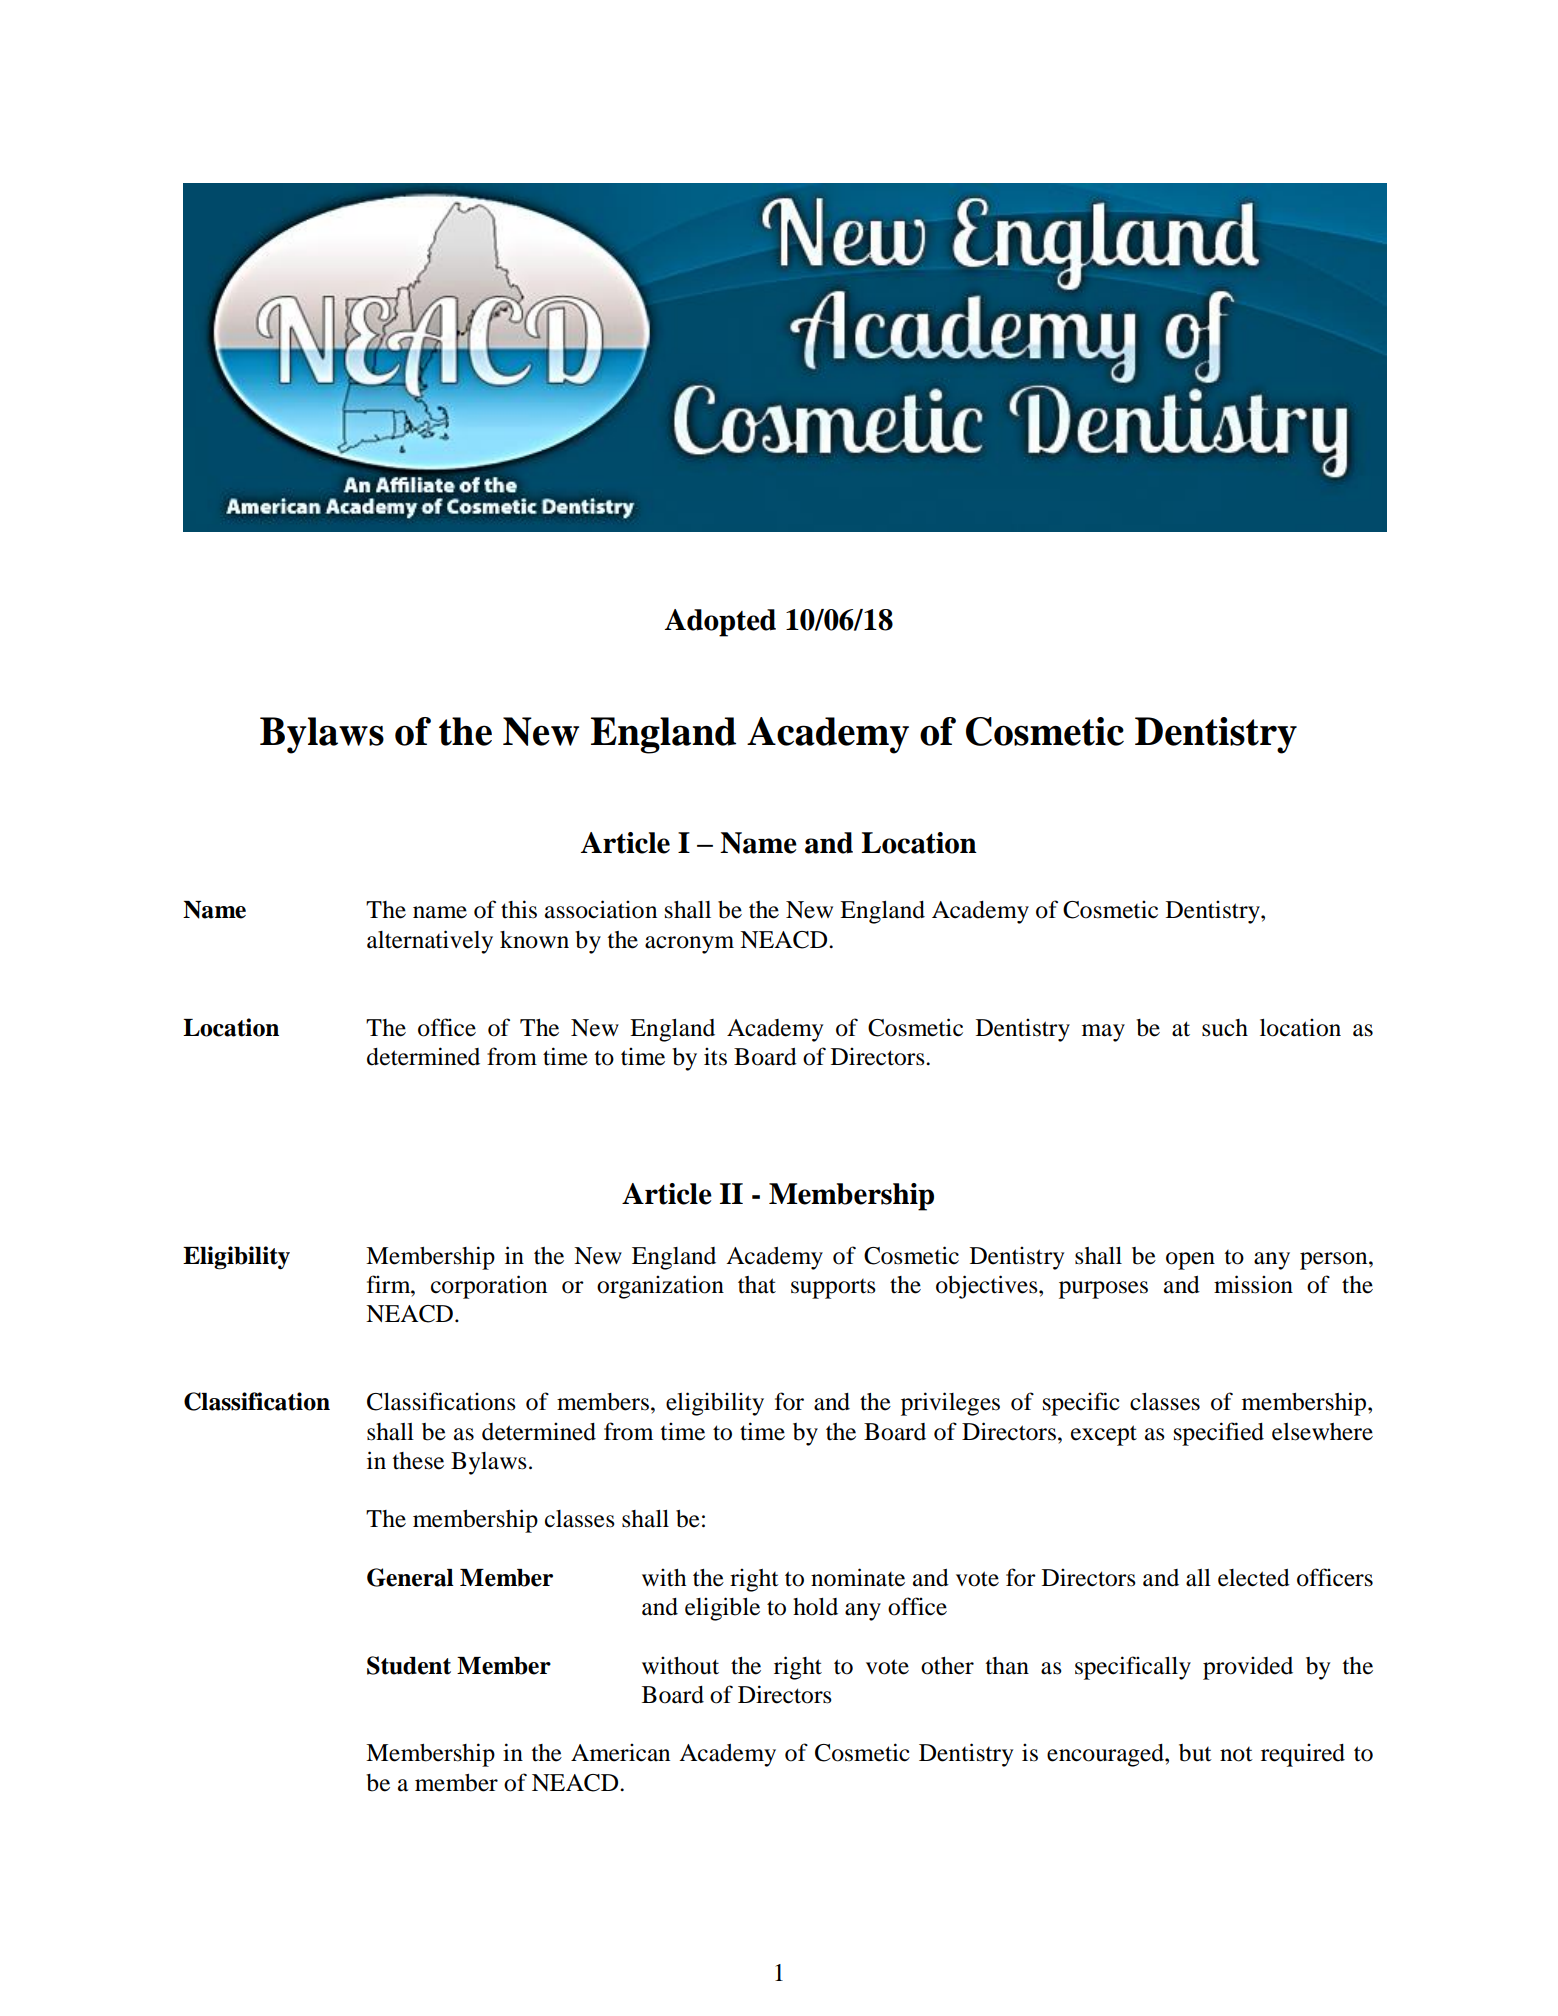 This page has height=2016, width=1558. What do you see at coordinates (620, 1752) in the page?
I see `American` at bounding box center [620, 1752].
